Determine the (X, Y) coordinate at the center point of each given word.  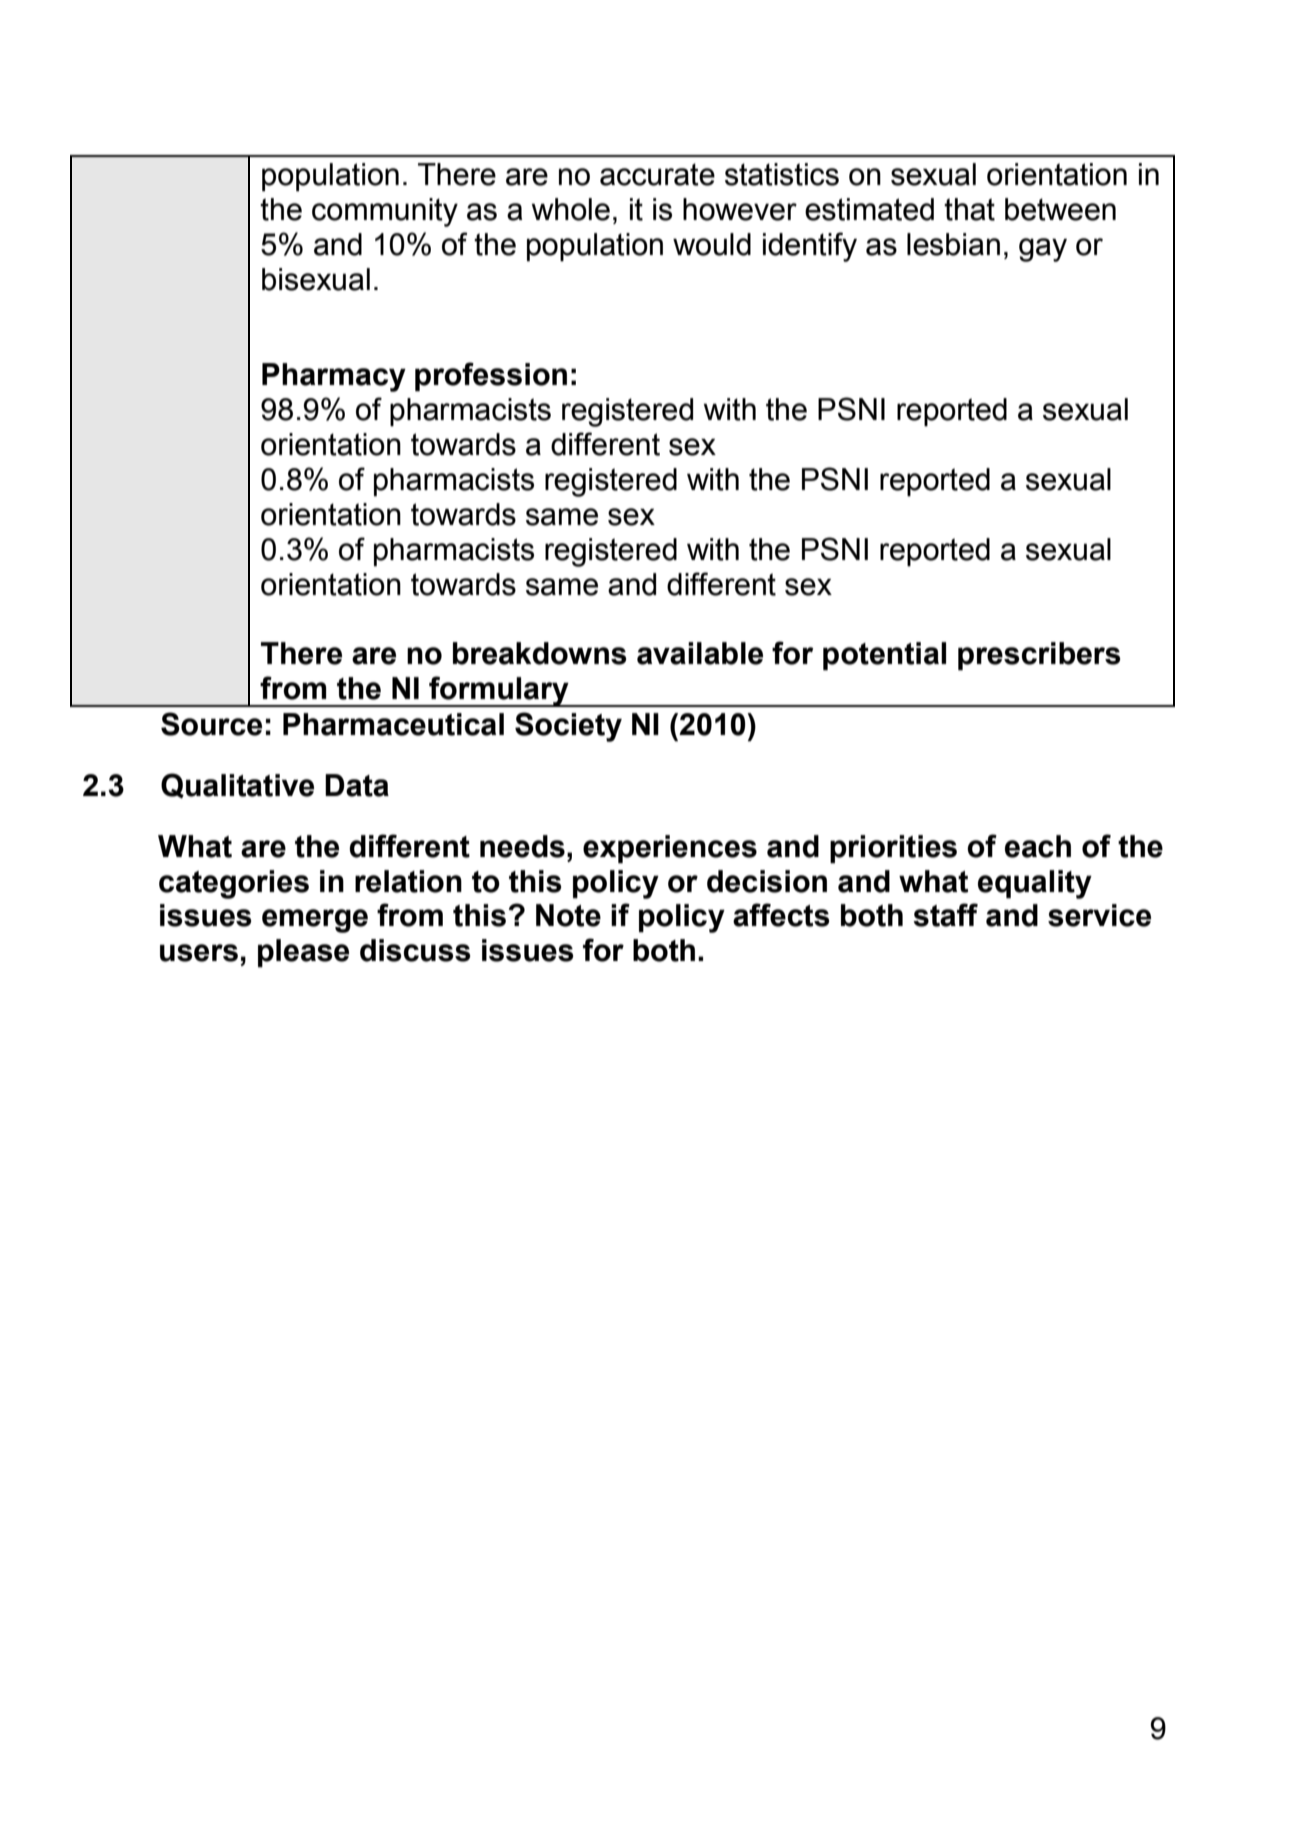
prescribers (1039, 656)
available (700, 653)
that (969, 209)
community (385, 212)
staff (945, 915)
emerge (315, 921)
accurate (657, 174)
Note (568, 915)
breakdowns (540, 653)
